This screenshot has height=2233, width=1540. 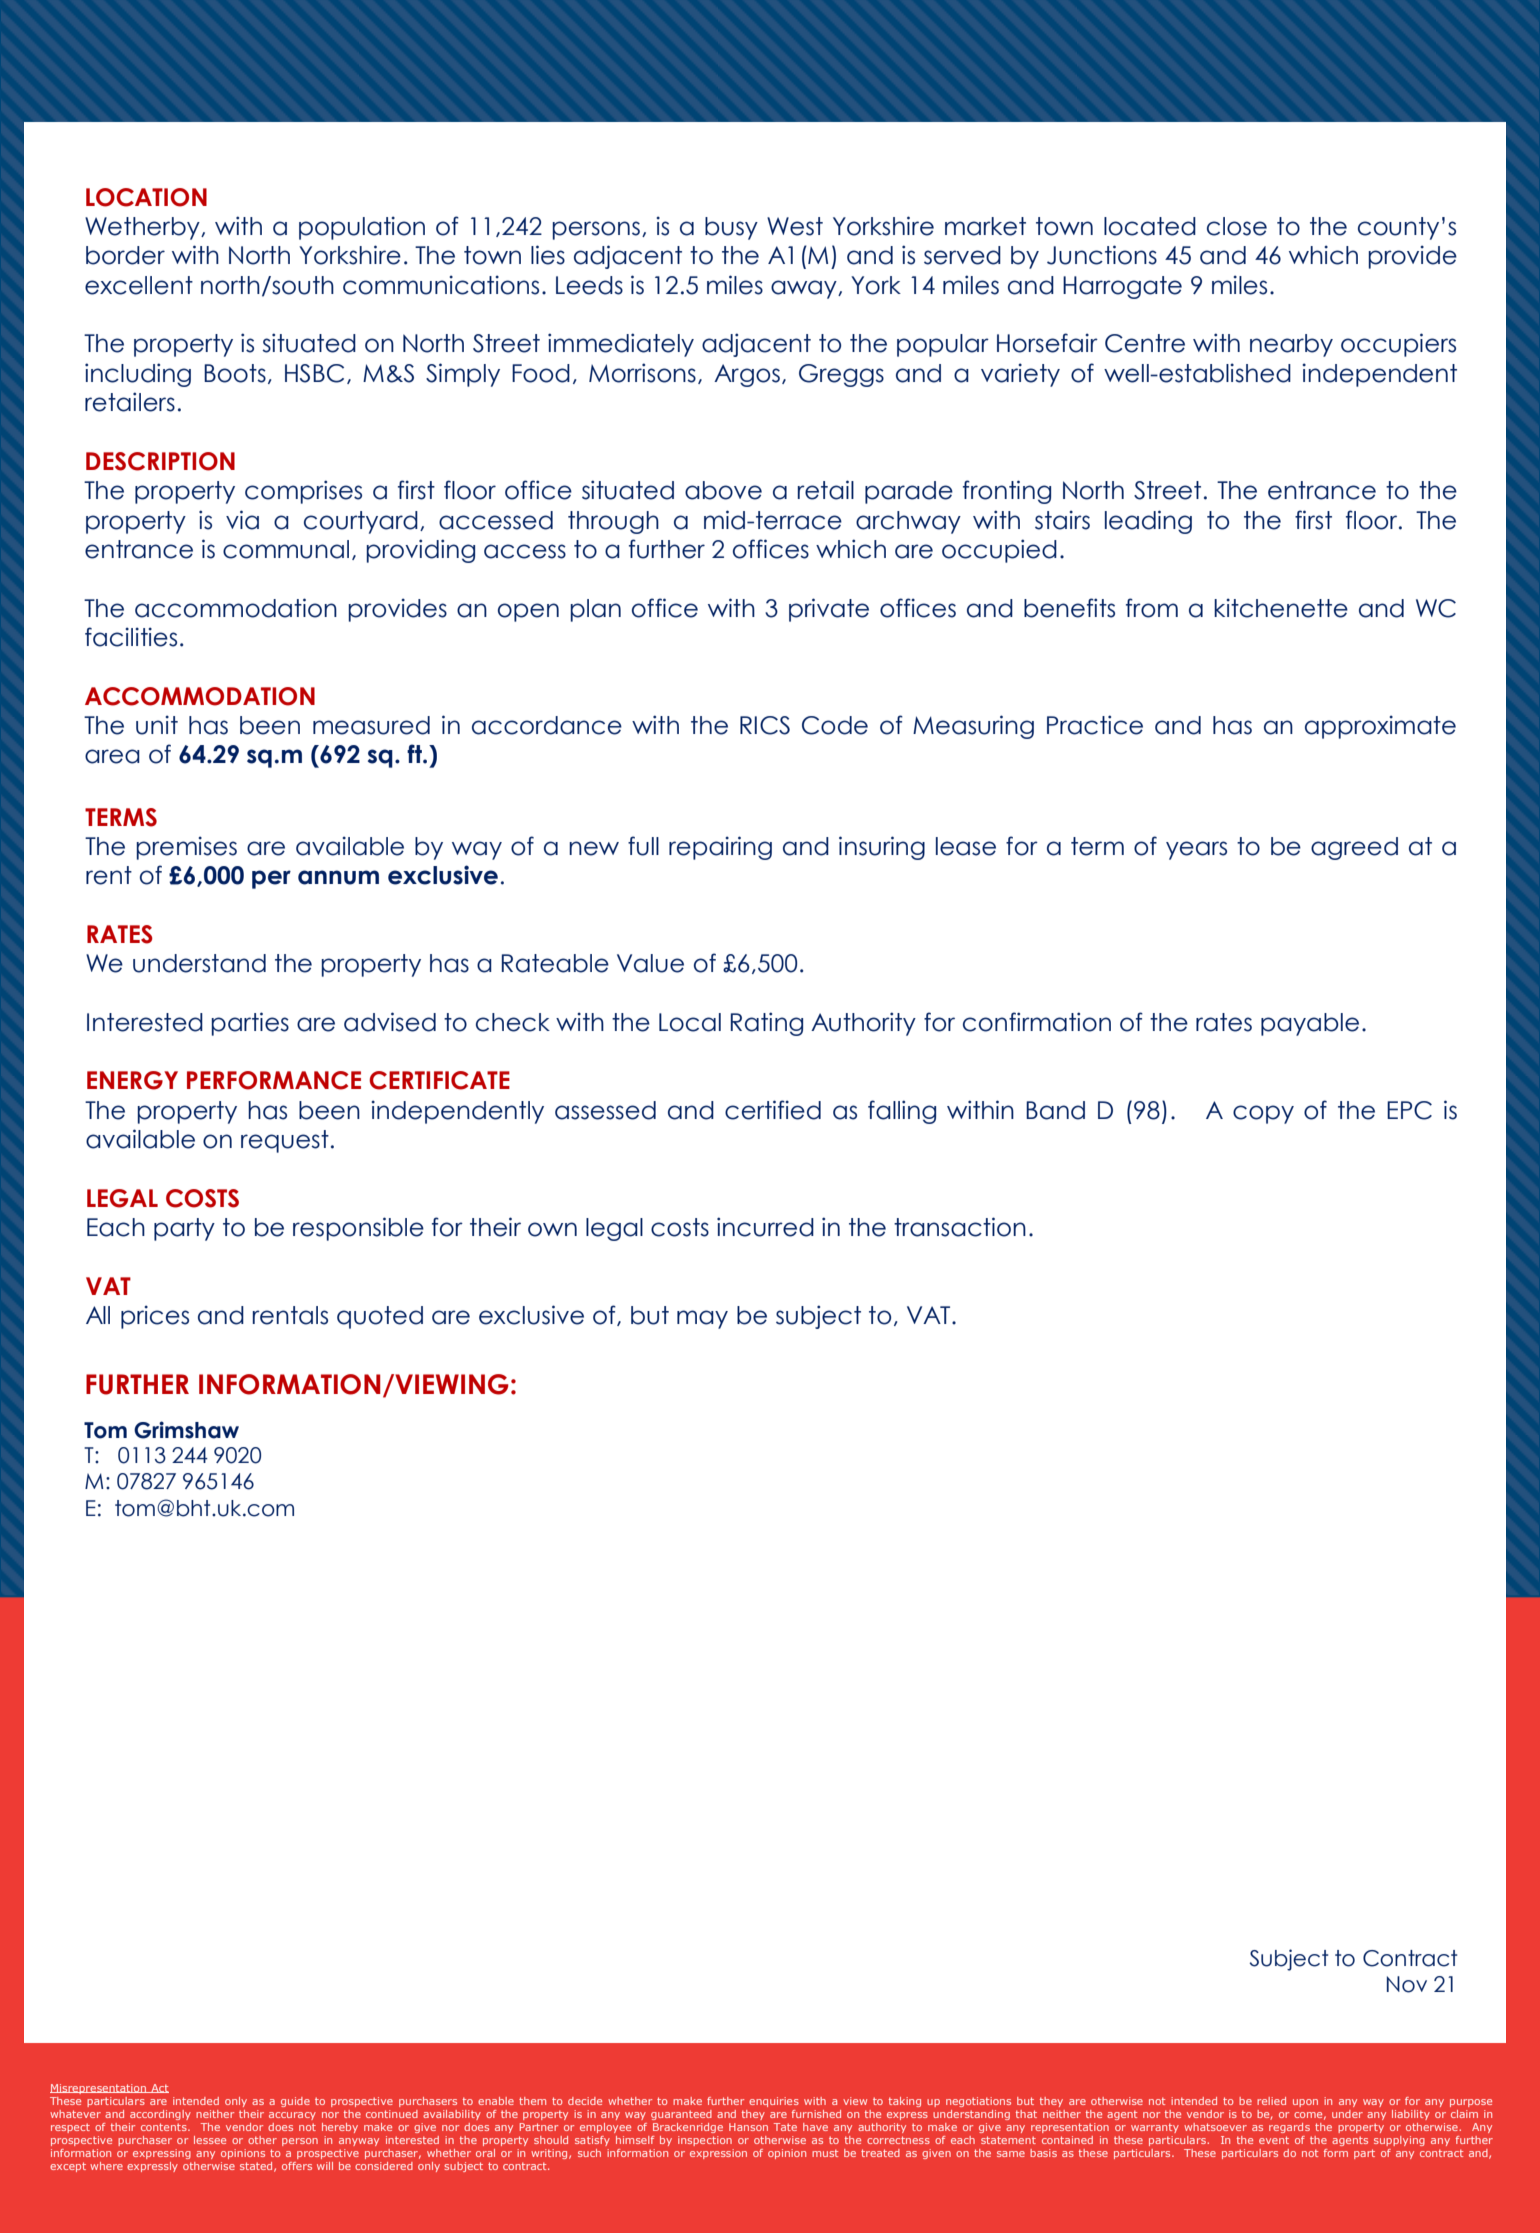 What do you see at coordinates (1310, 1024) in the screenshot?
I see `payable` at bounding box center [1310, 1024].
